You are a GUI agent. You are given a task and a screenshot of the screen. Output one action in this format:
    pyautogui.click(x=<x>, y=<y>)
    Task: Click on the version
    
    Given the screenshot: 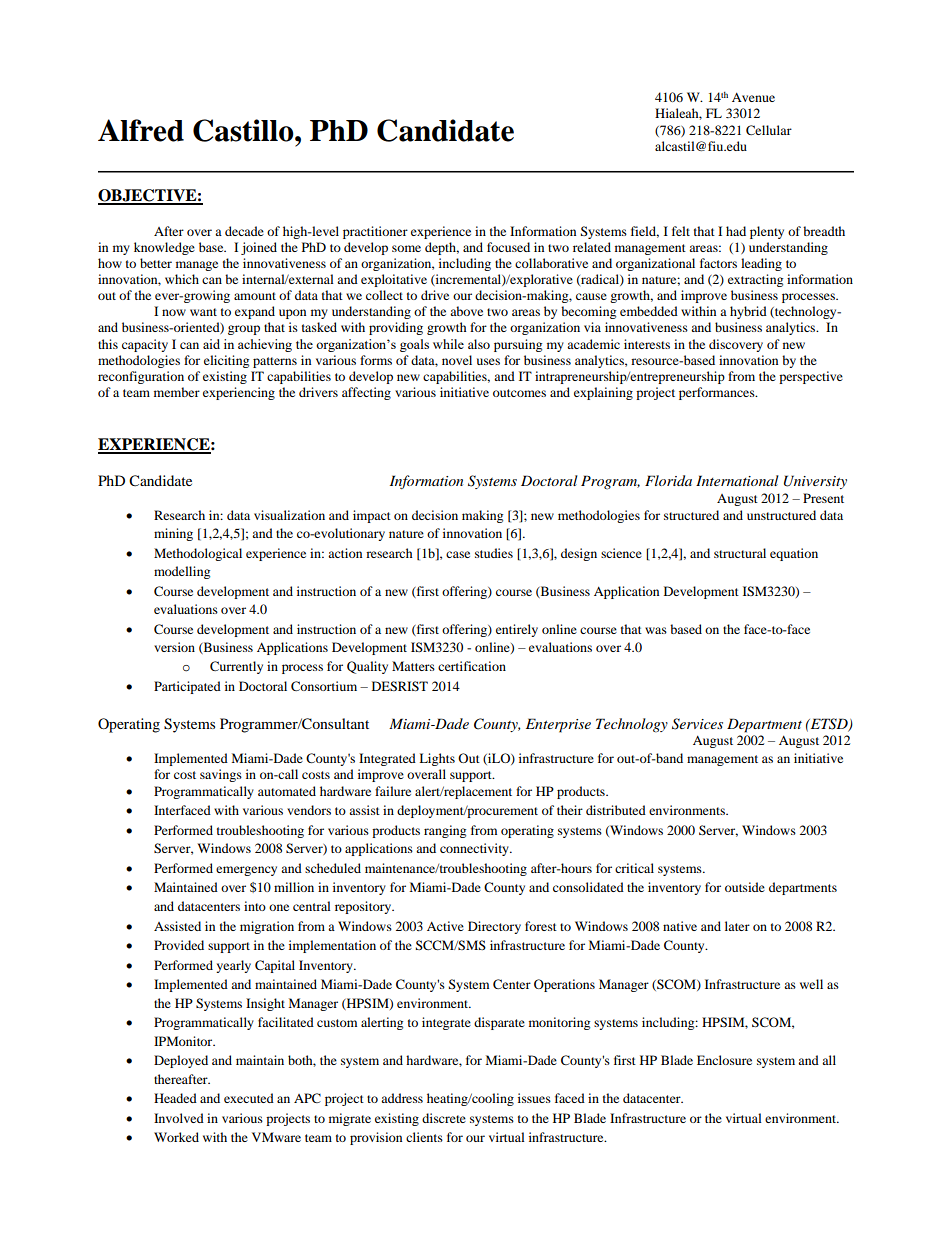 What is the action you would take?
    pyautogui.click(x=174, y=647)
